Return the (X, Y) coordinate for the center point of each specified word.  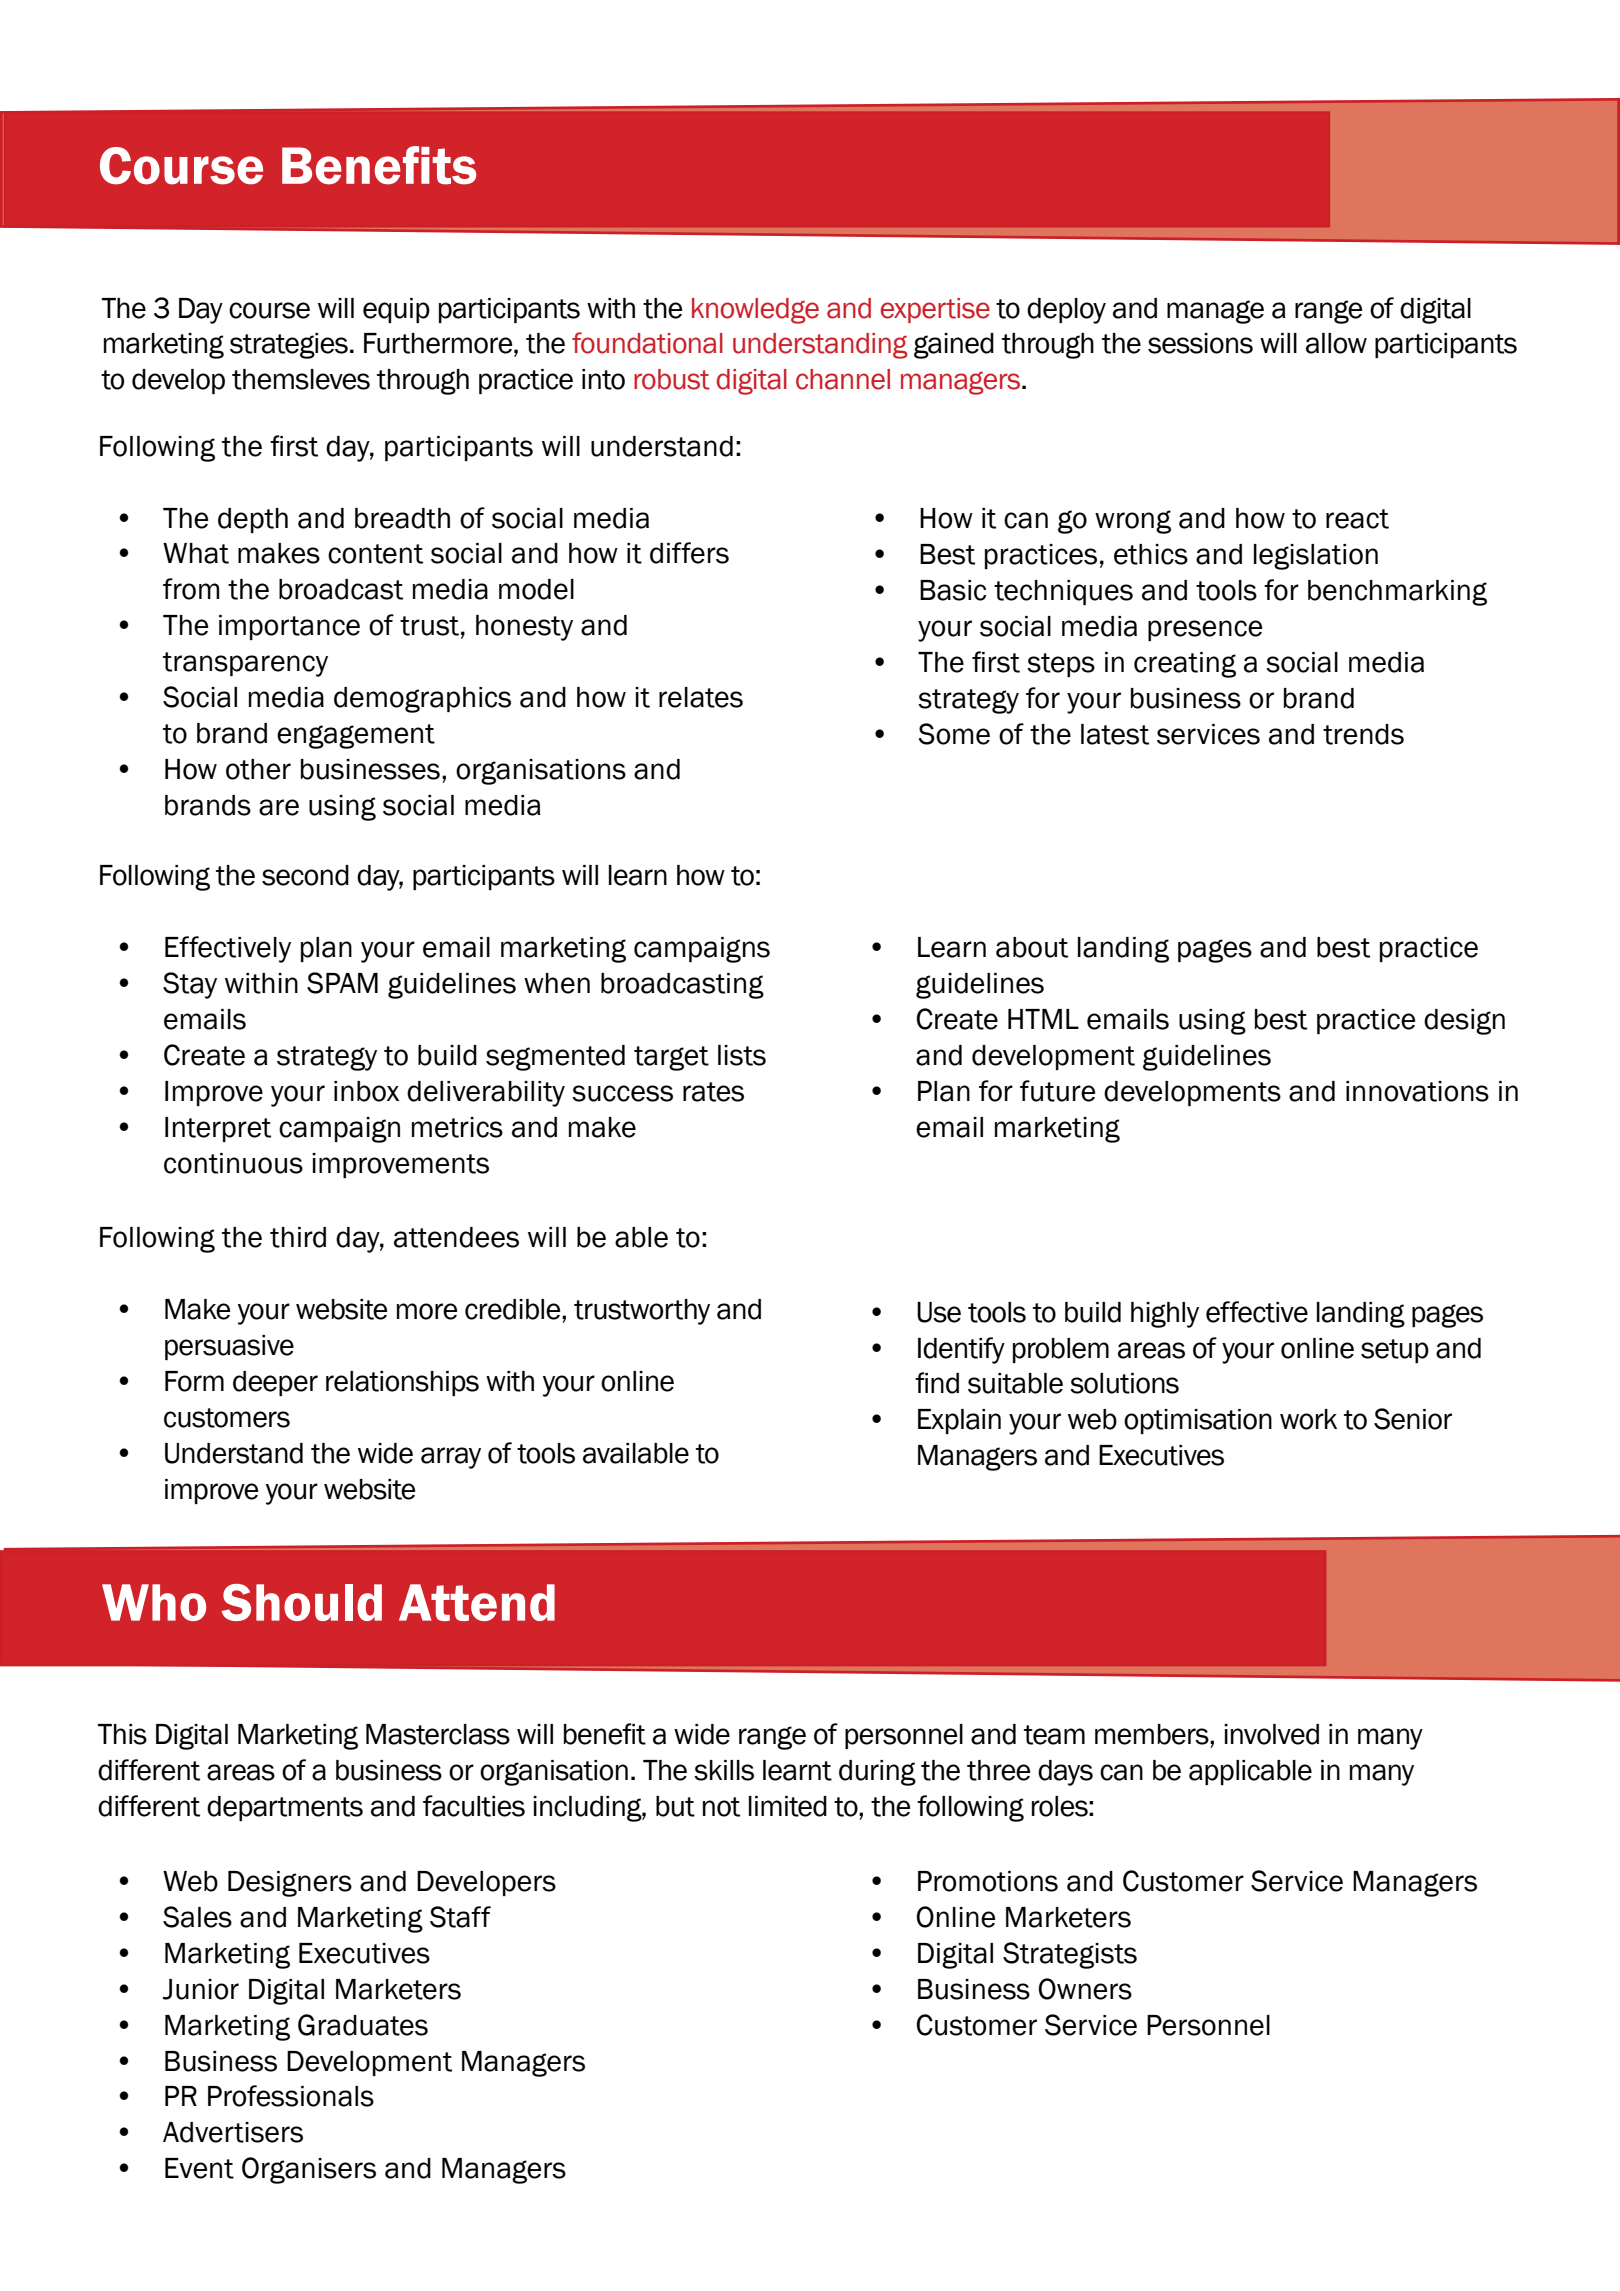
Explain (959, 1421)
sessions (1200, 343)
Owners (1085, 1989)
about (1032, 947)
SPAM (342, 983)
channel (843, 379)
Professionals (291, 2096)
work (1308, 1419)
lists (742, 1055)
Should (301, 1602)
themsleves (301, 379)
